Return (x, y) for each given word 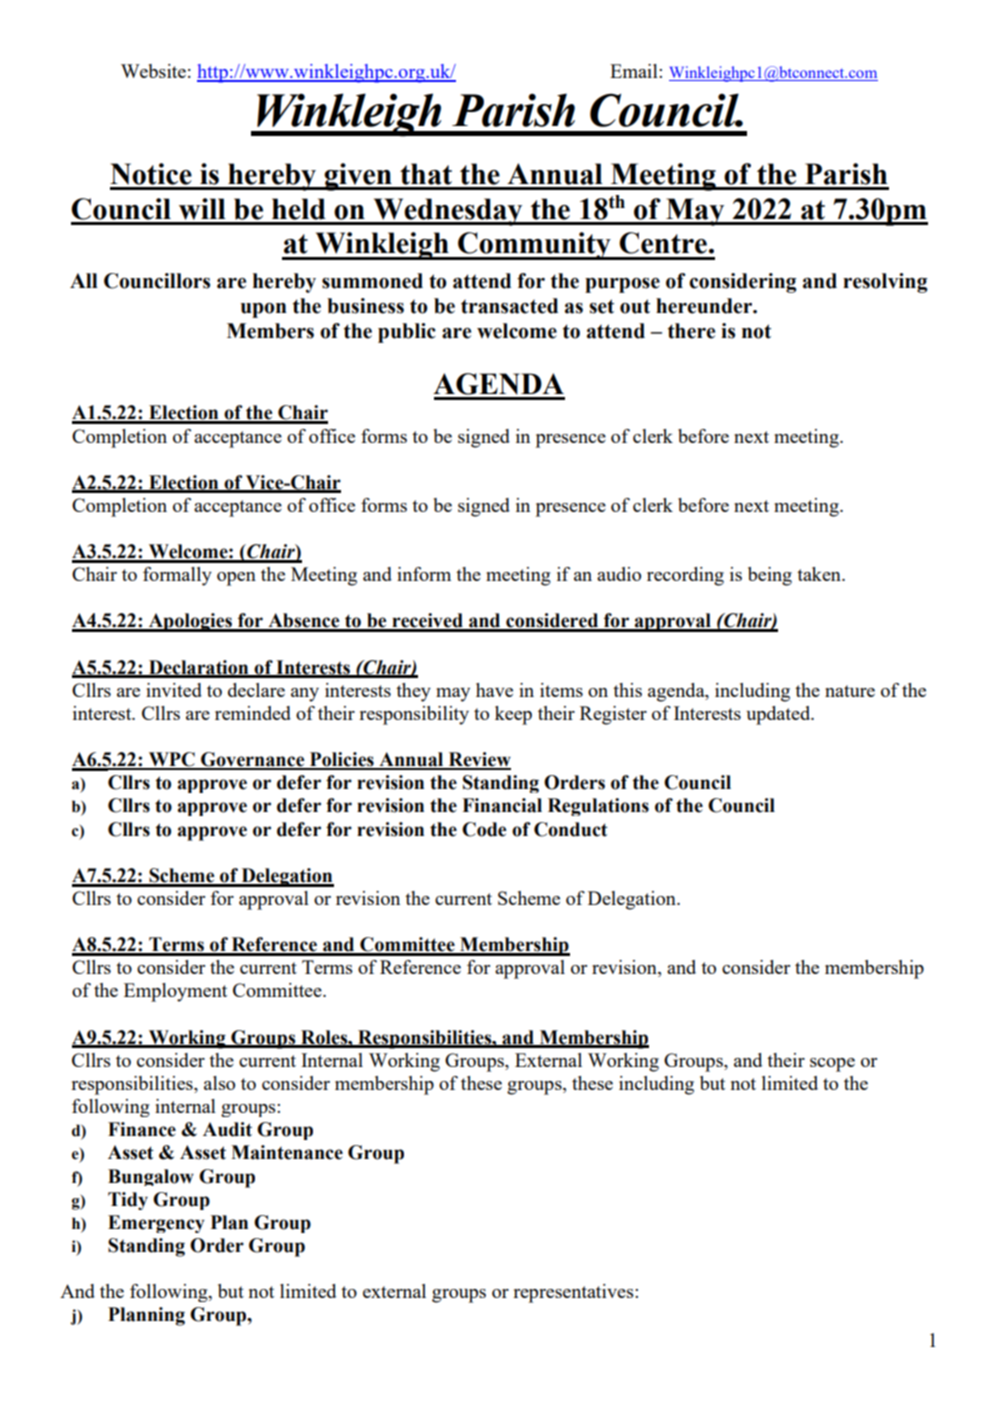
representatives (574, 1293)
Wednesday (448, 212)
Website (153, 71)
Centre (663, 243)
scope (832, 1065)
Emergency (156, 1224)
